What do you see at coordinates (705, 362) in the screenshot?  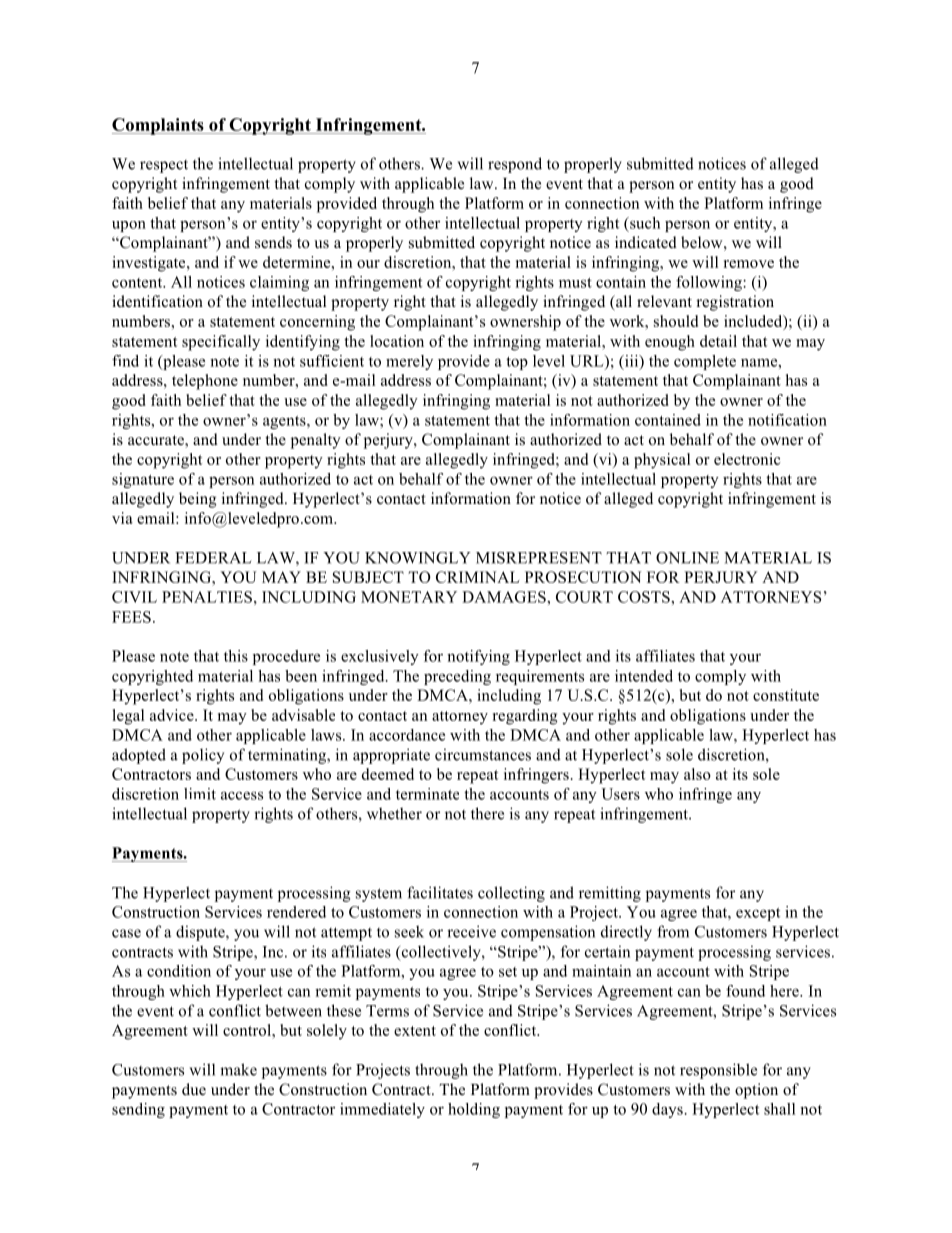 I see `complete` at bounding box center [705, 362].
